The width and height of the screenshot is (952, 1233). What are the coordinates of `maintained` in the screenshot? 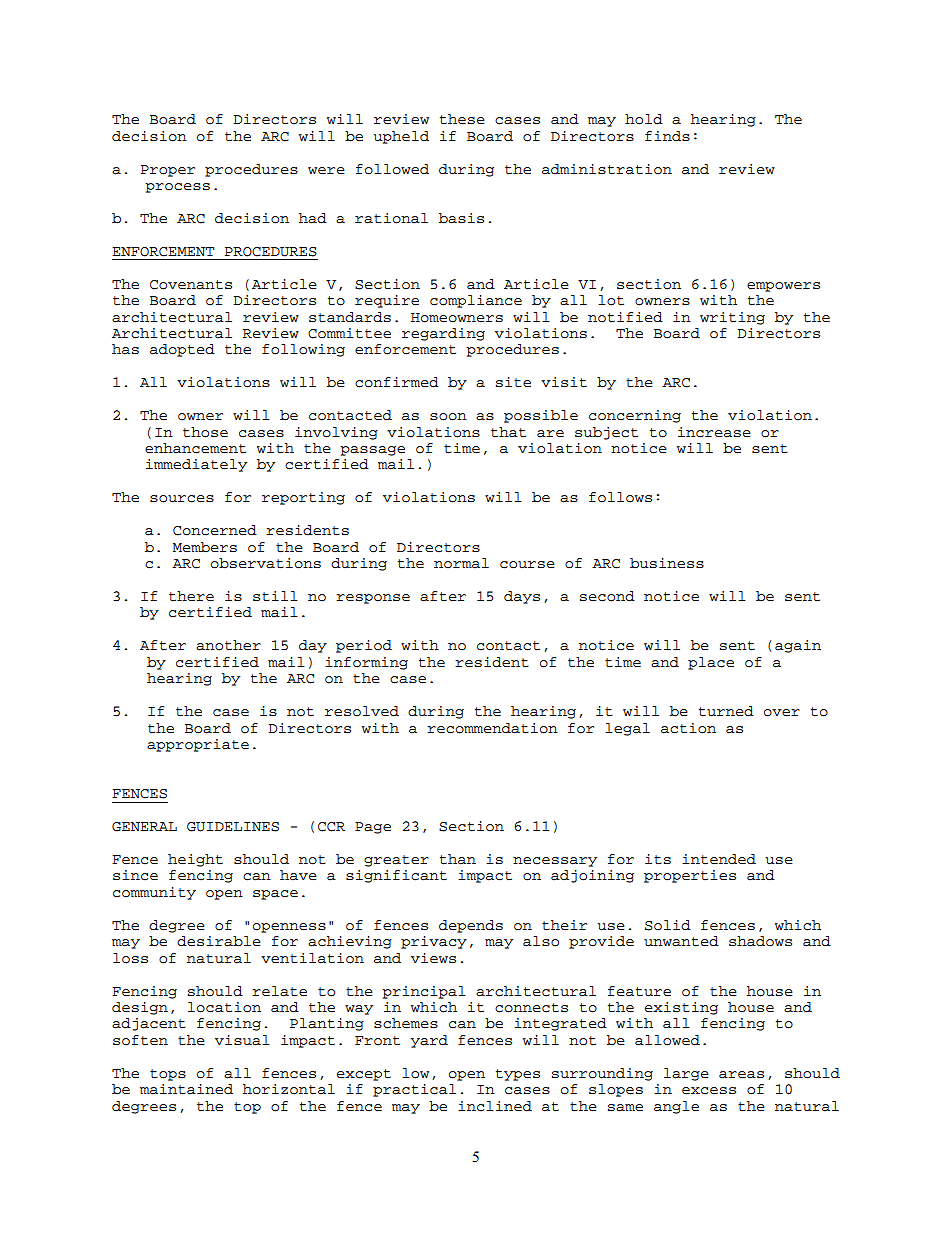 It's located at (186, 1089).
